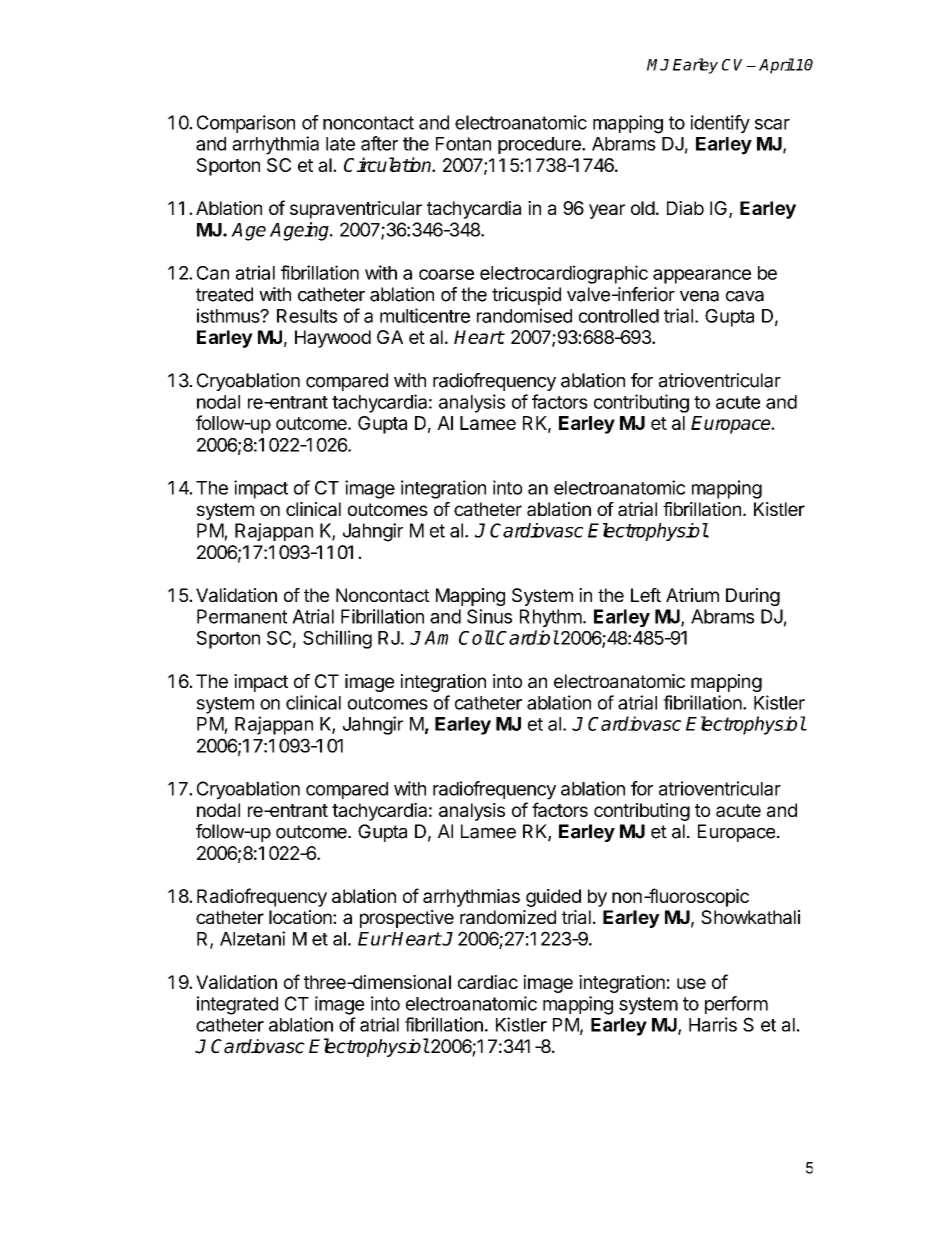 This screenshot has width=952, height=1233. I want to click on use, so click(691, 983).
